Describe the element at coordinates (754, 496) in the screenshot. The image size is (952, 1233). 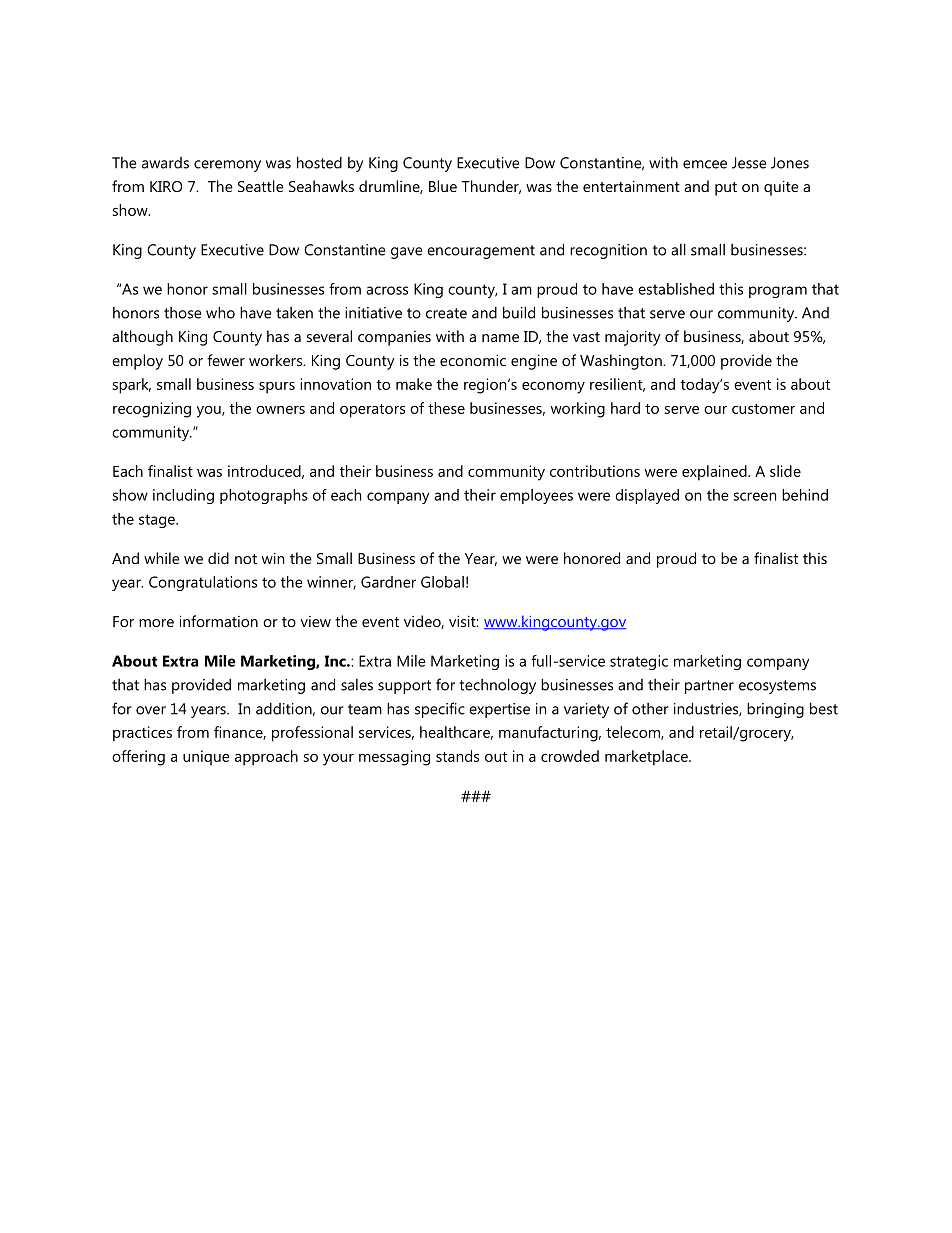
I see `screen` at that location.
